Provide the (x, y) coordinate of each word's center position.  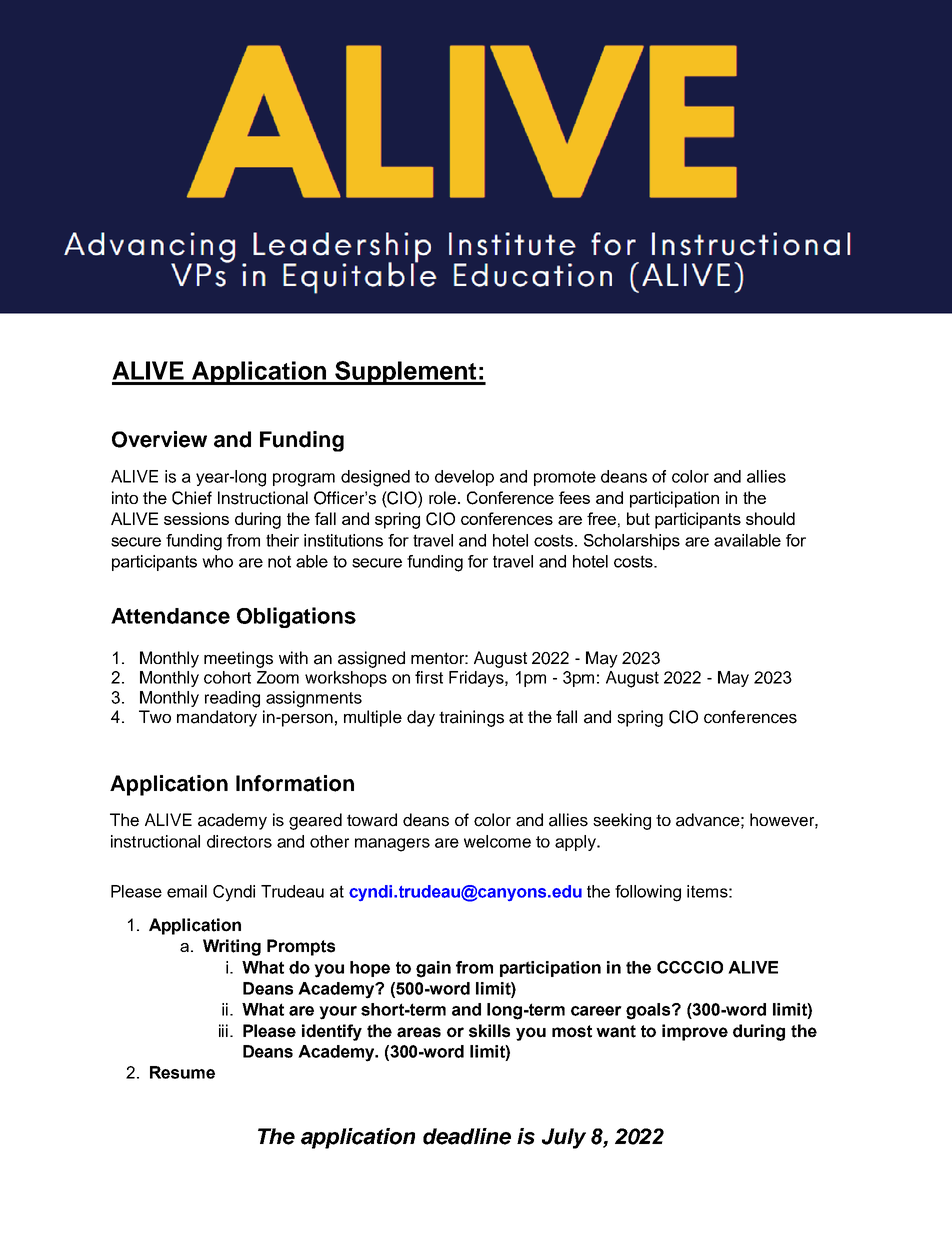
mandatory (217, 718)
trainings (471, 718)
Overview (159, 439)
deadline (467, 1136)
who (217, 561)
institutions (343, 540)
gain (433, 969)
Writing (232, 947)
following (648, 893)
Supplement (406, 373)
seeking (622, 821)
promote (565, 478)
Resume (182, 1072)
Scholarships (632, 542)
